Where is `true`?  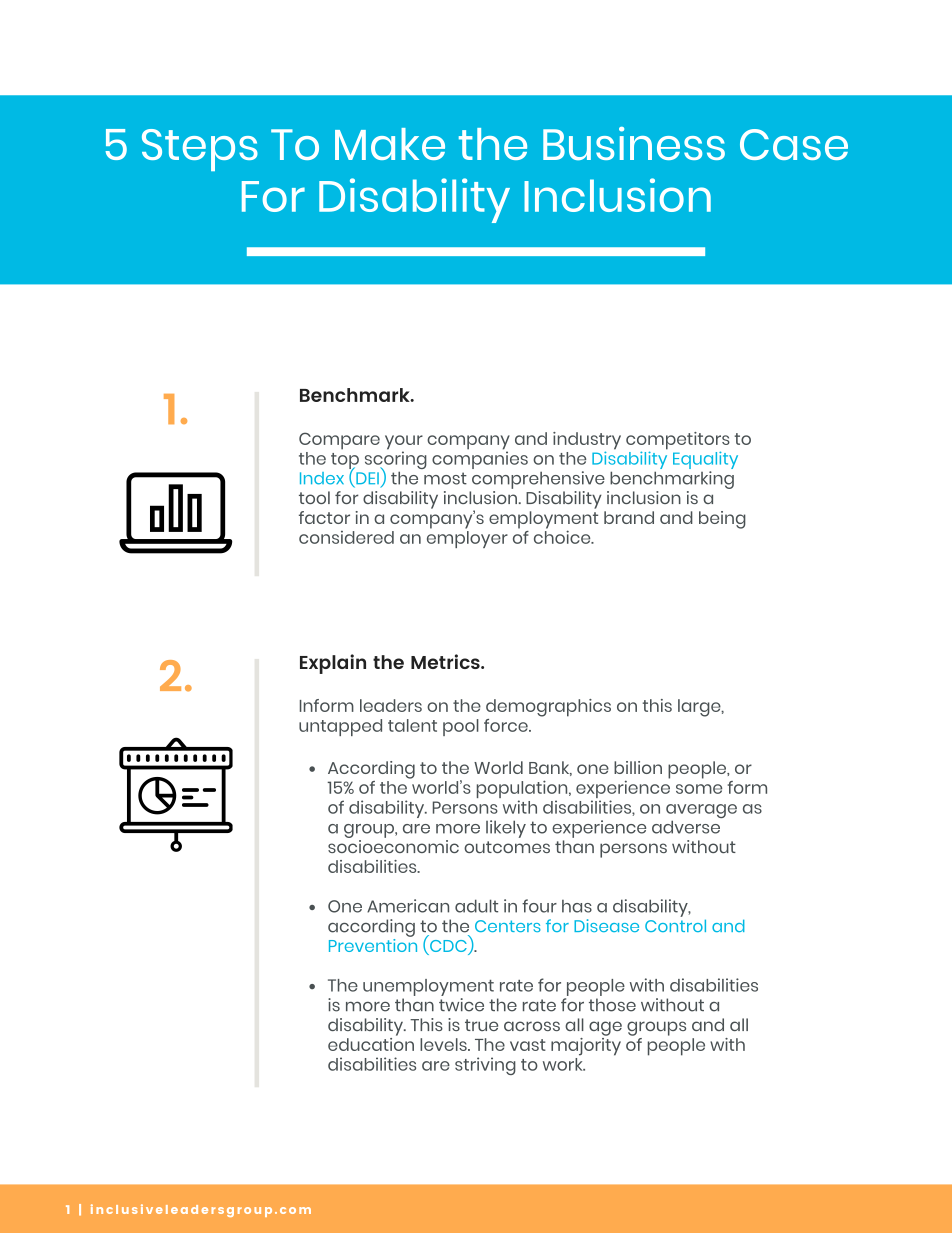 true is located at coordinates (481, 1025).
